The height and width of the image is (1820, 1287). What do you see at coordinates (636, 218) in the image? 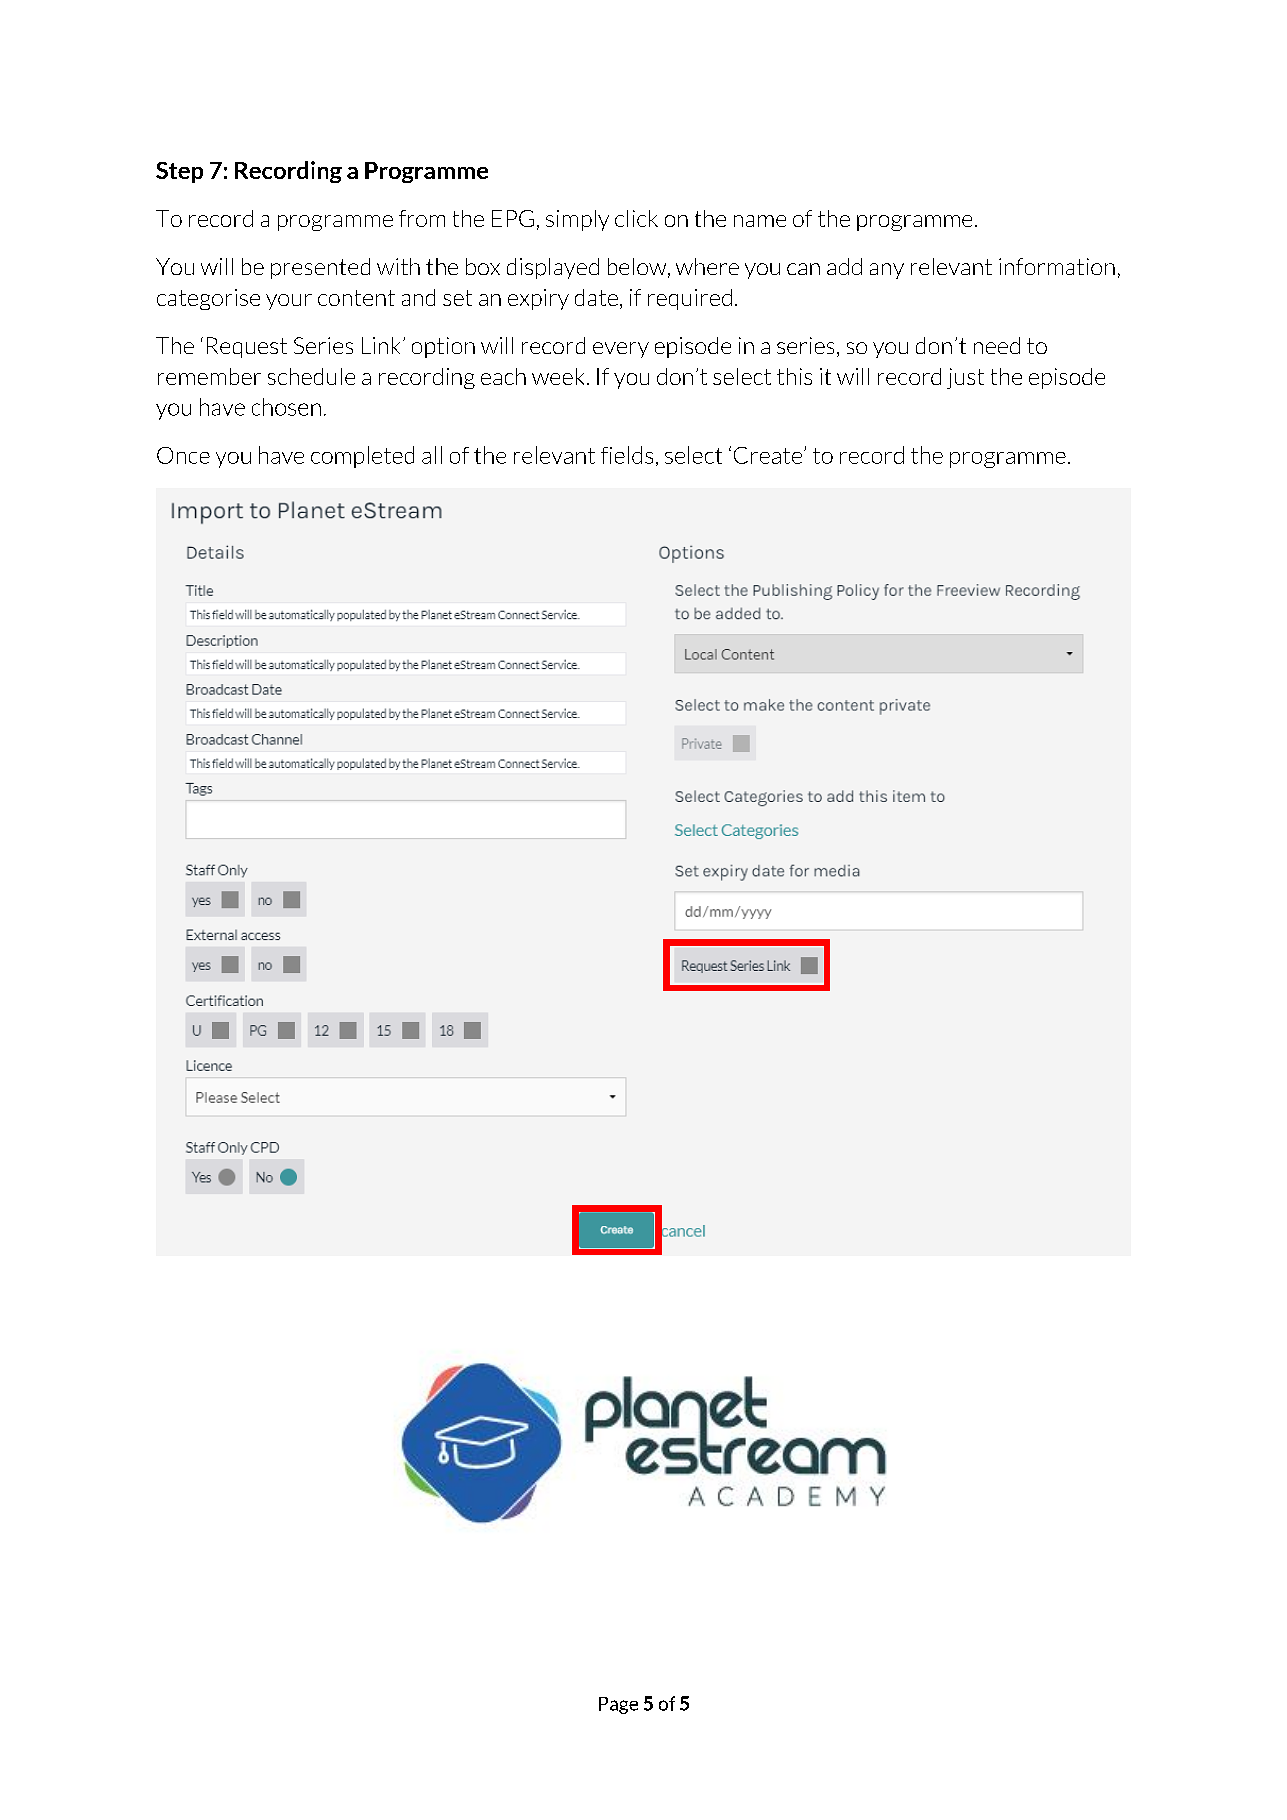
I see `click` at bounding box center [636, 218].
